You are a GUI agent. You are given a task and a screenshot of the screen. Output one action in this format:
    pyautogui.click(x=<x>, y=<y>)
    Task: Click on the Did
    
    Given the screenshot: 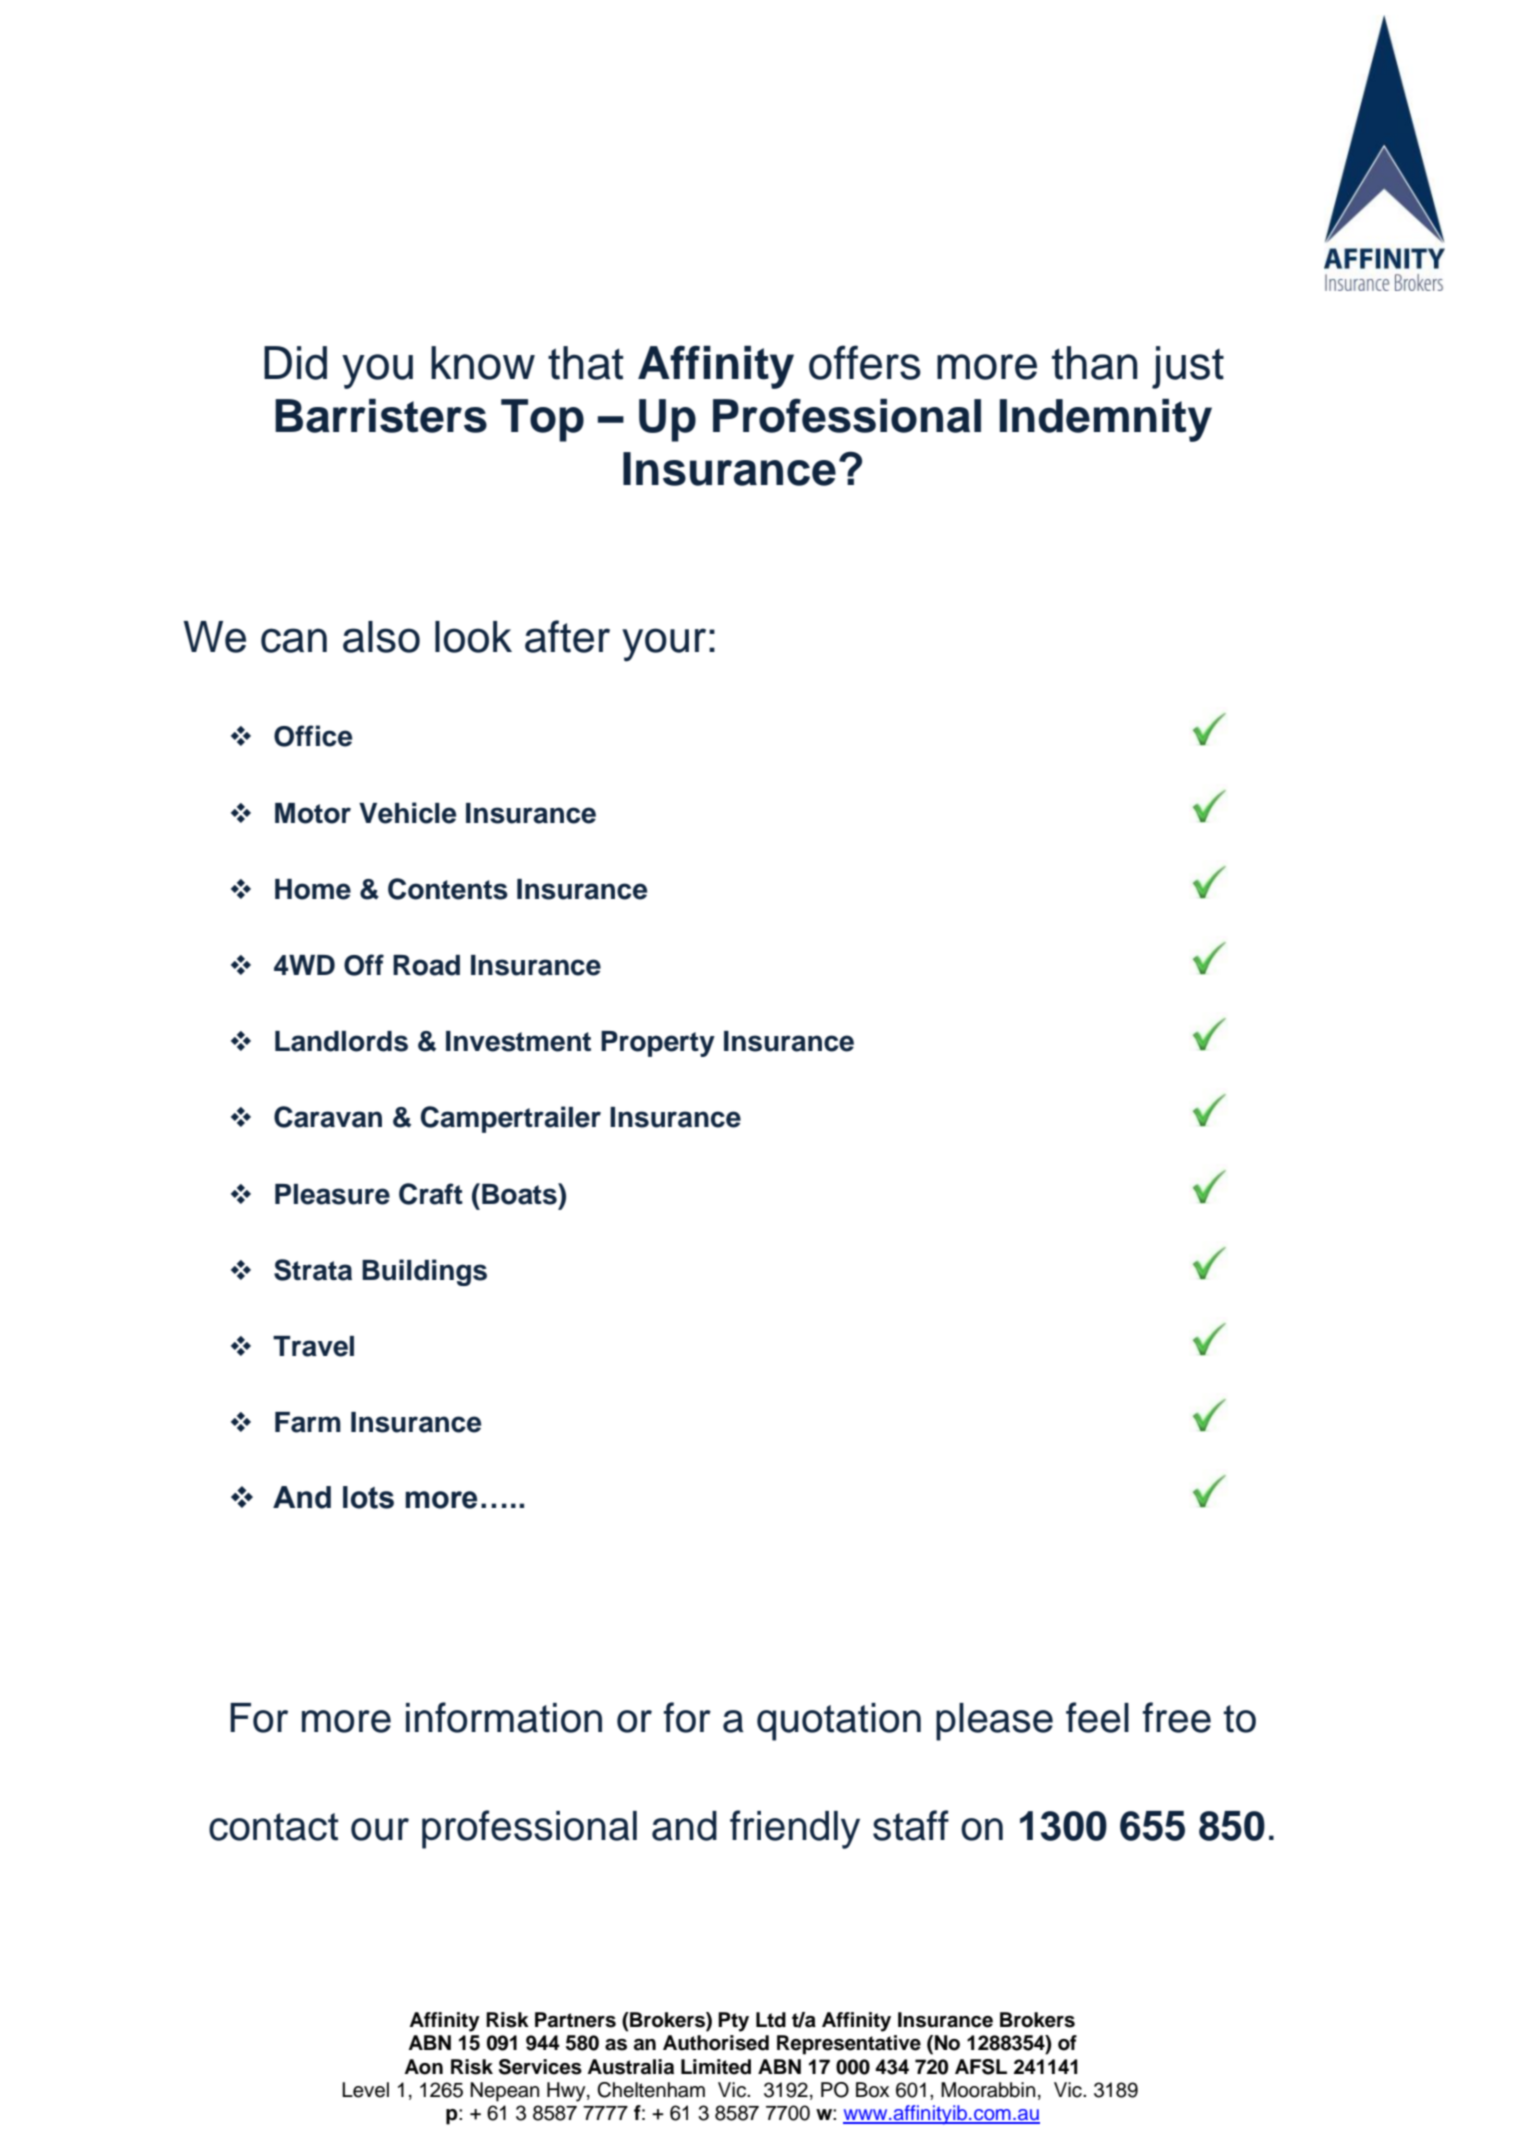 What is the action you would take?
    pyautogui.click(x=295, y=363)
